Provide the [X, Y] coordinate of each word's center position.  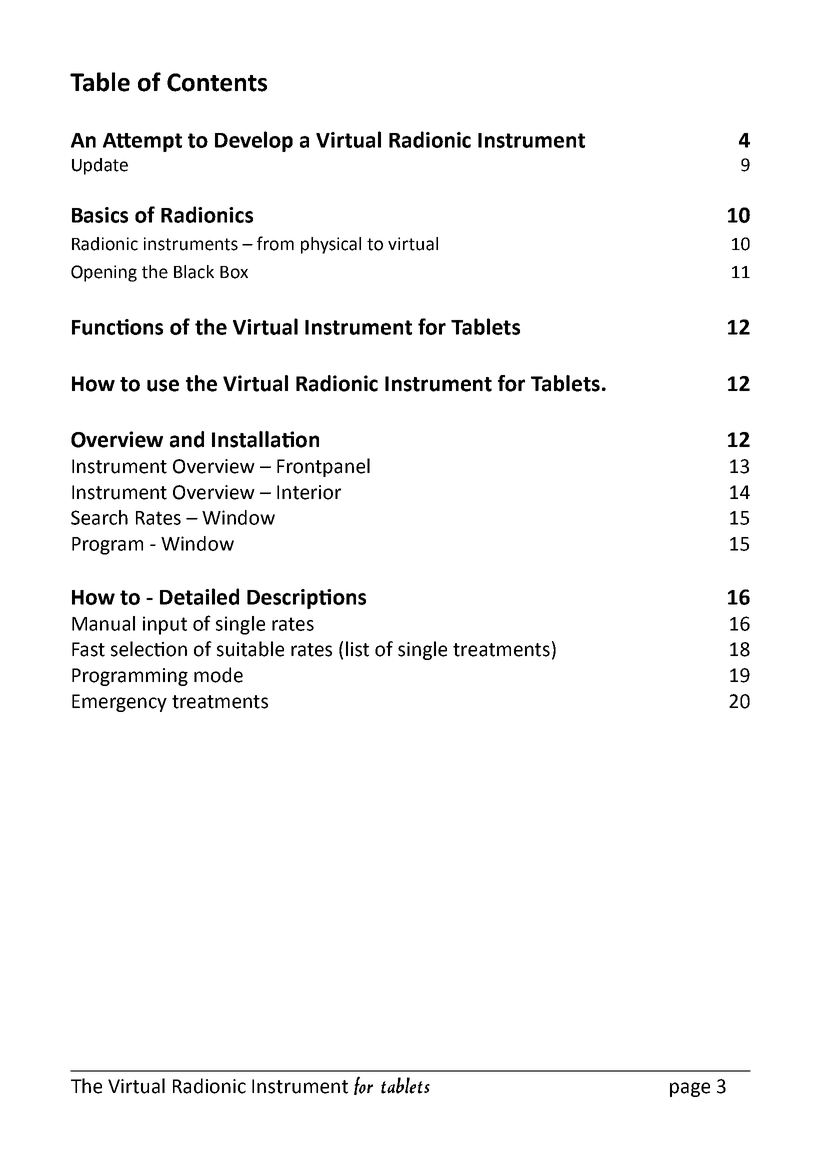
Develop [254, 141]
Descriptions [306, 599]
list [357, 649]
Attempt [142, 142]
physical [331, 245]
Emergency [119, 703]
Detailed [199, 596]
